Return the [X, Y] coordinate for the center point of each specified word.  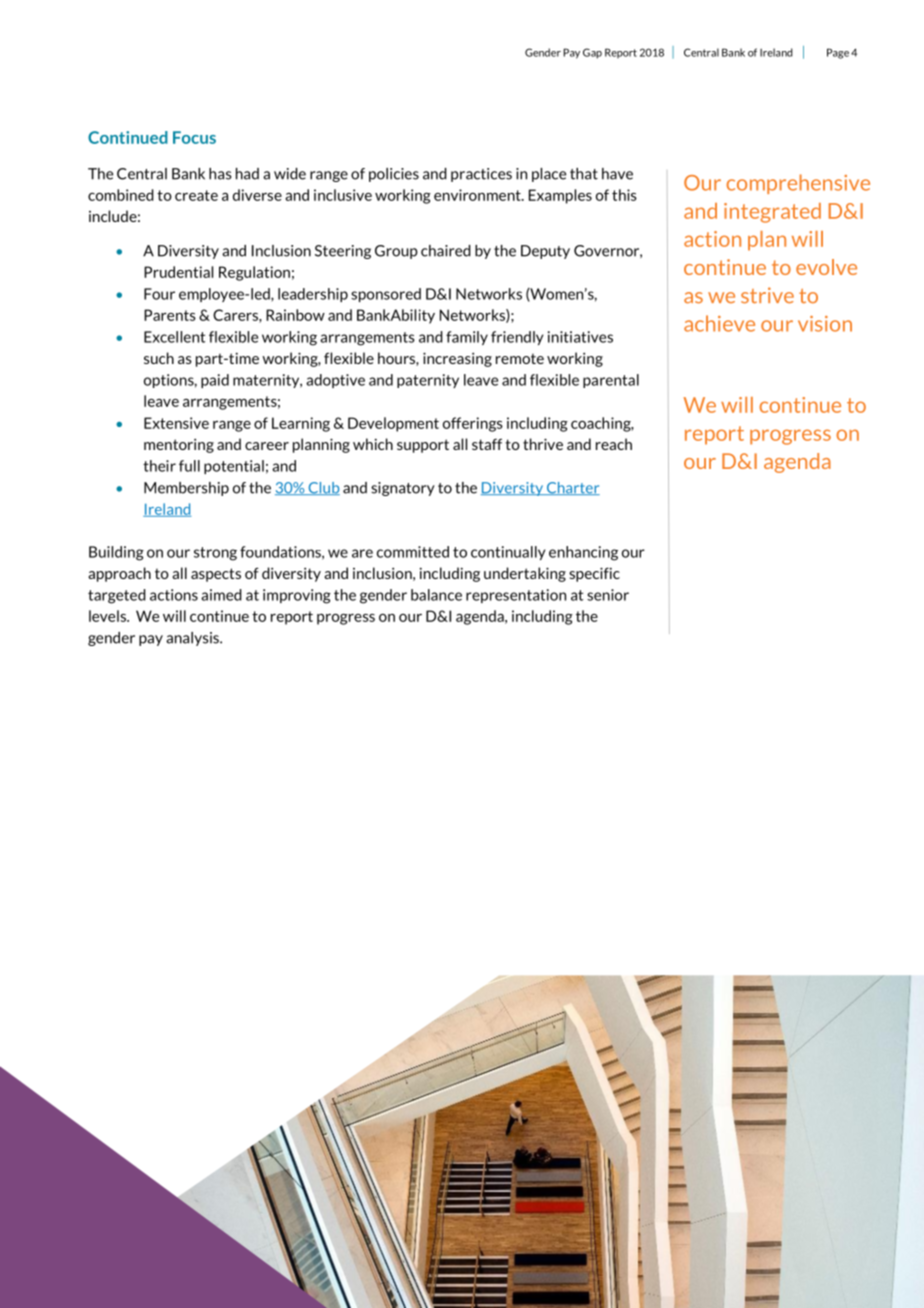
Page [838, 53]
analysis [193, 639]
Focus [194, 137]
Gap [592, 53]
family [467, 338]
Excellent [174, 337]
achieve [719, 323]
